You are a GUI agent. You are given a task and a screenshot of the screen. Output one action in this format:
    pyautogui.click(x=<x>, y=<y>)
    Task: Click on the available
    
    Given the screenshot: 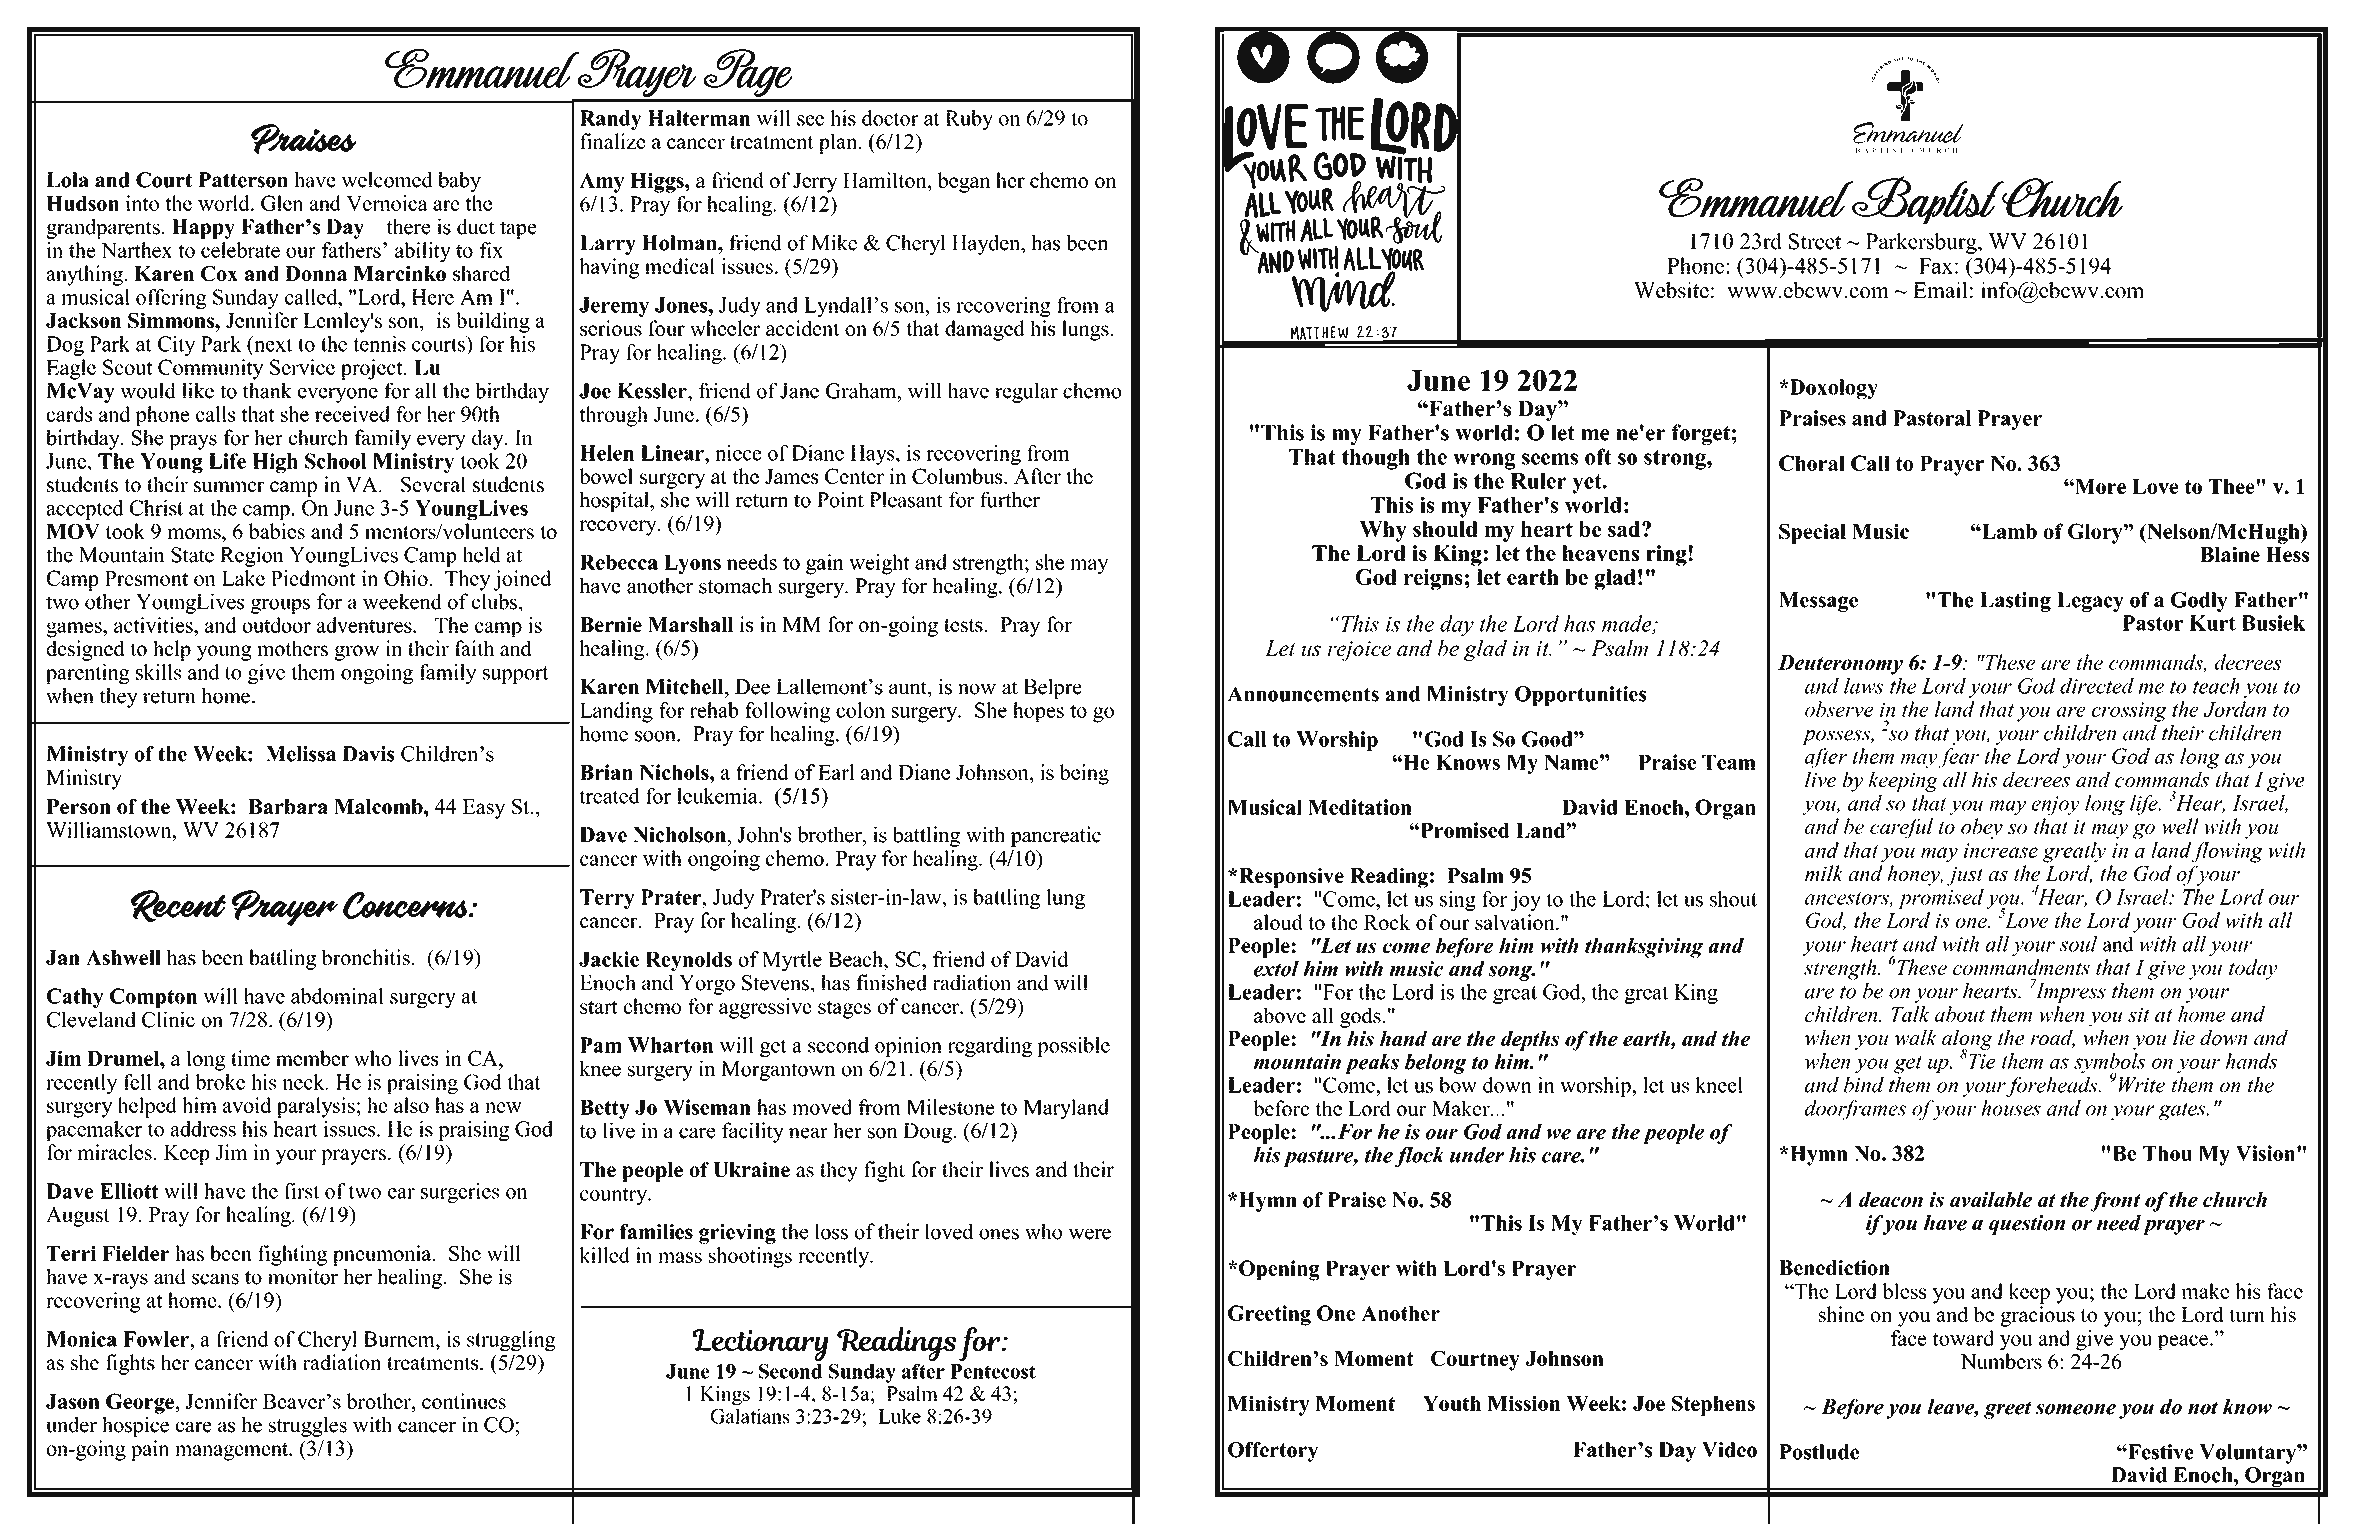 What is the action you would take?
    pyautogui.click(x=1991, y=1199)
